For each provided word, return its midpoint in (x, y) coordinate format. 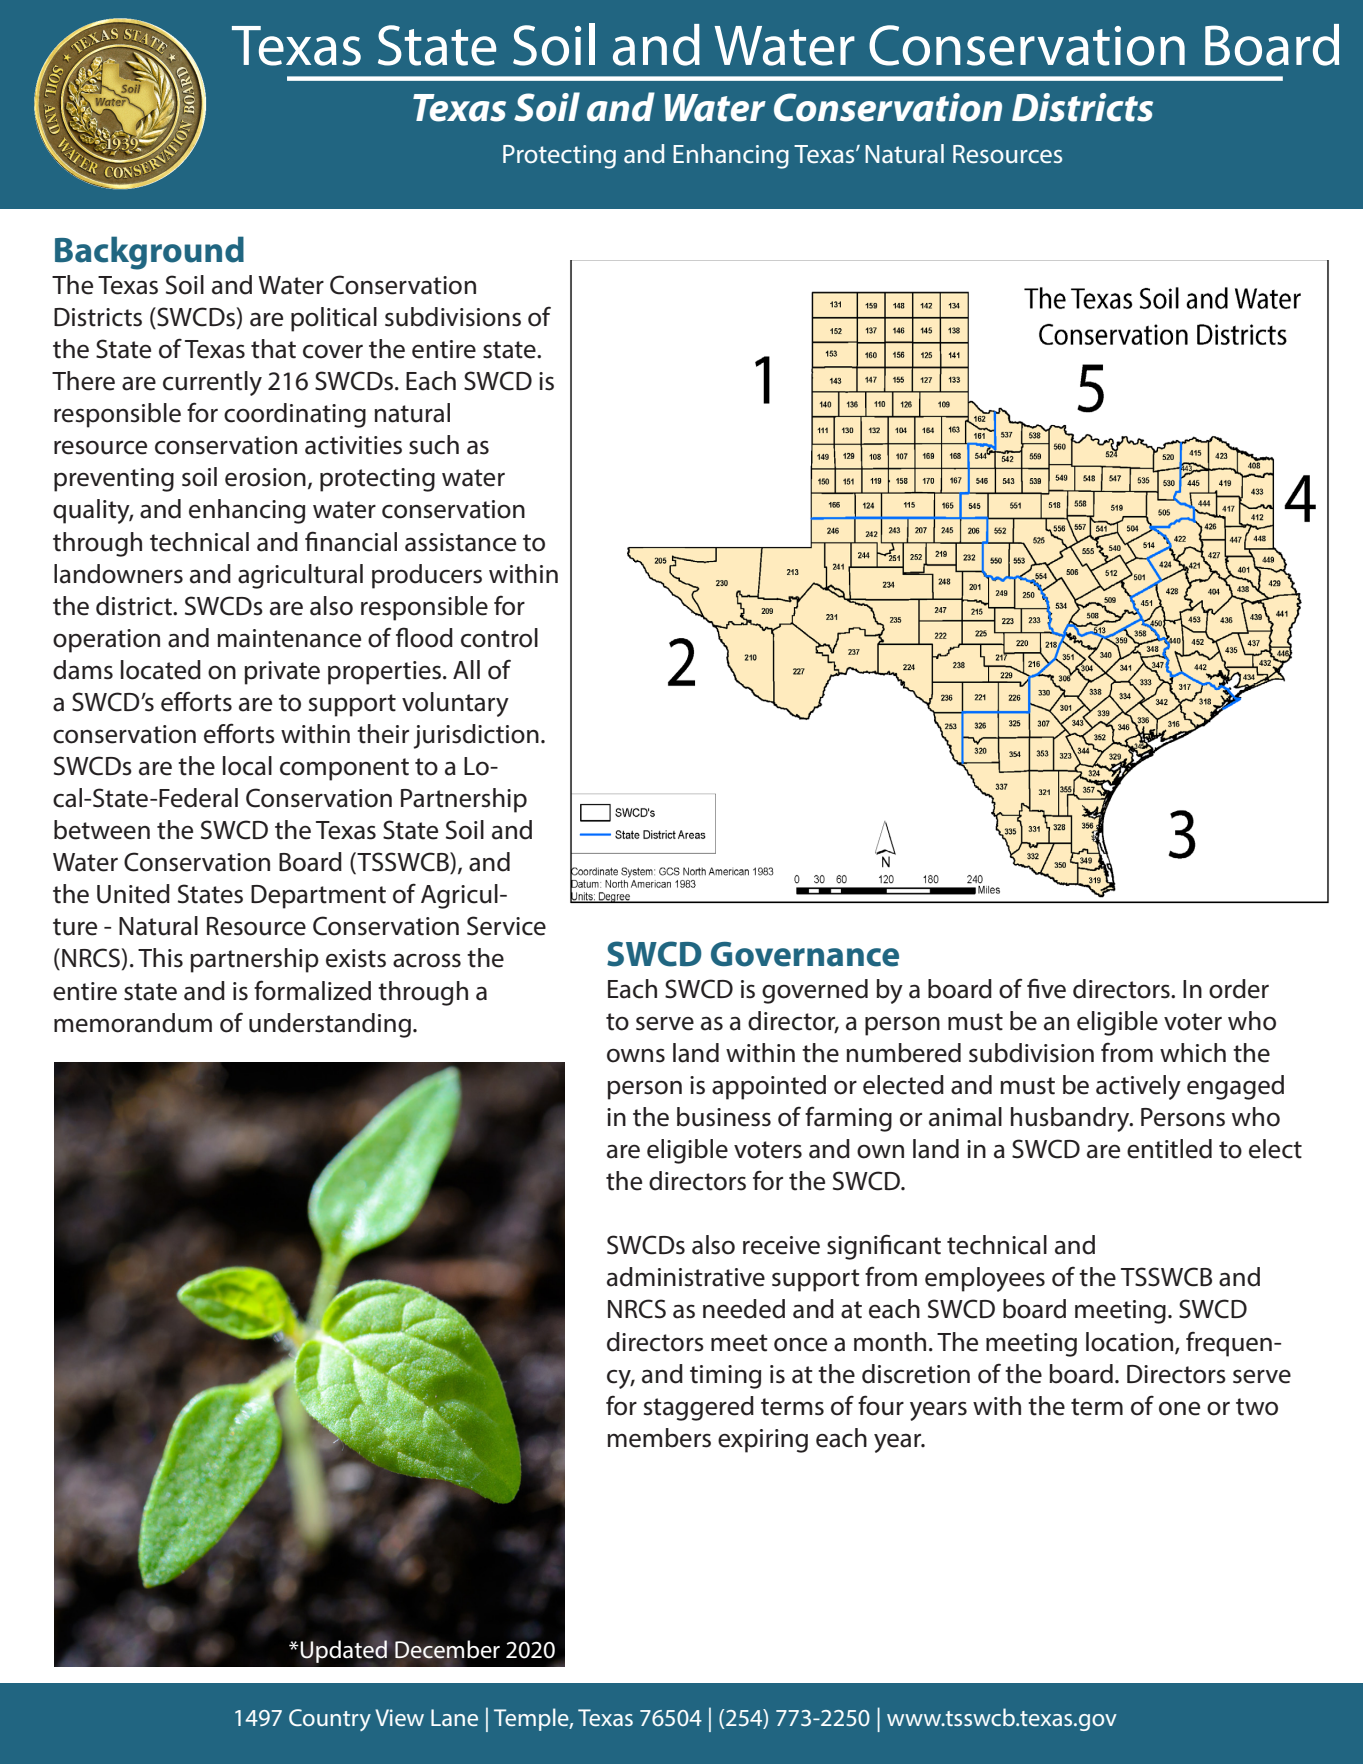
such (434, 445)
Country (330, 1720)
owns (636, 1055)
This (160, 958)
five (1046, 988)
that (273, 349)
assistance (460, 542)
